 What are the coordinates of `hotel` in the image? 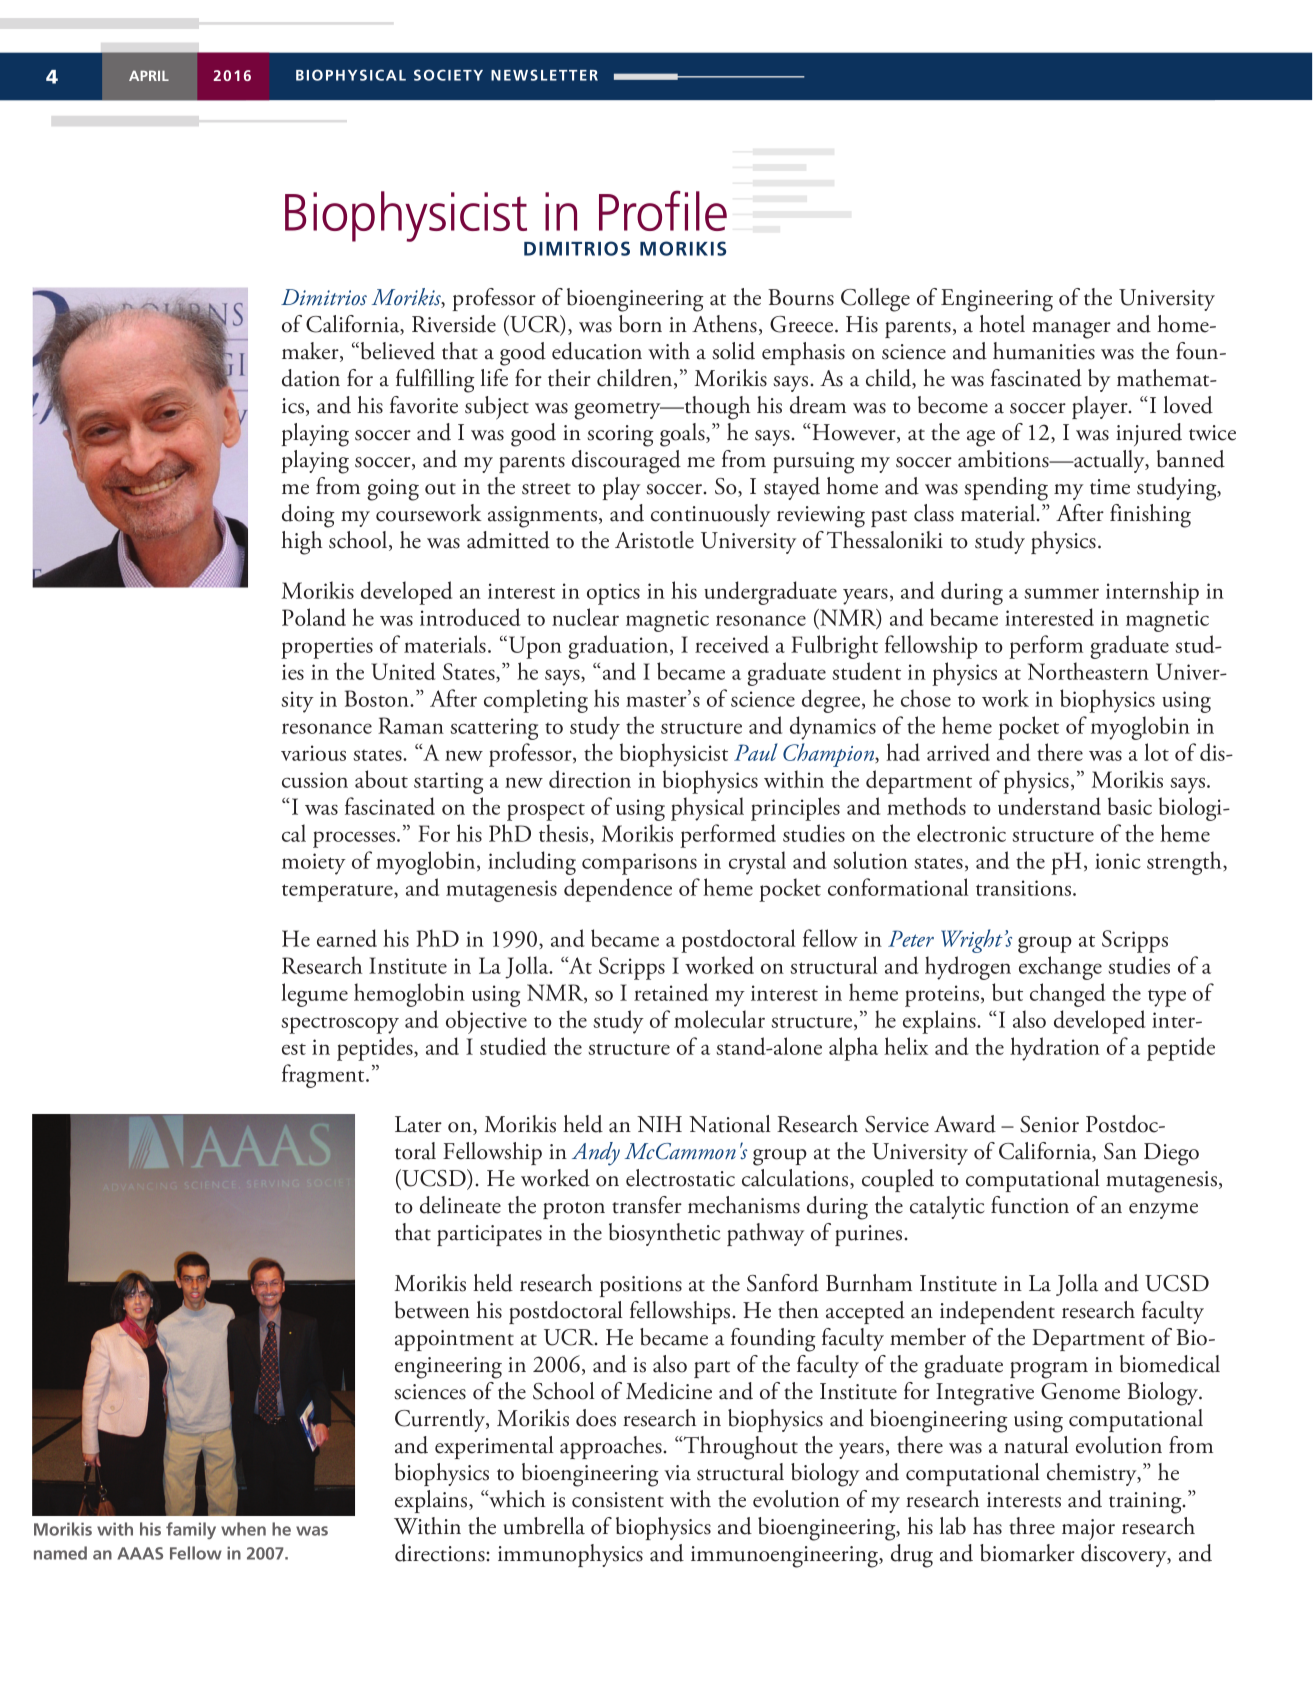 It's located at (1002, 324).
